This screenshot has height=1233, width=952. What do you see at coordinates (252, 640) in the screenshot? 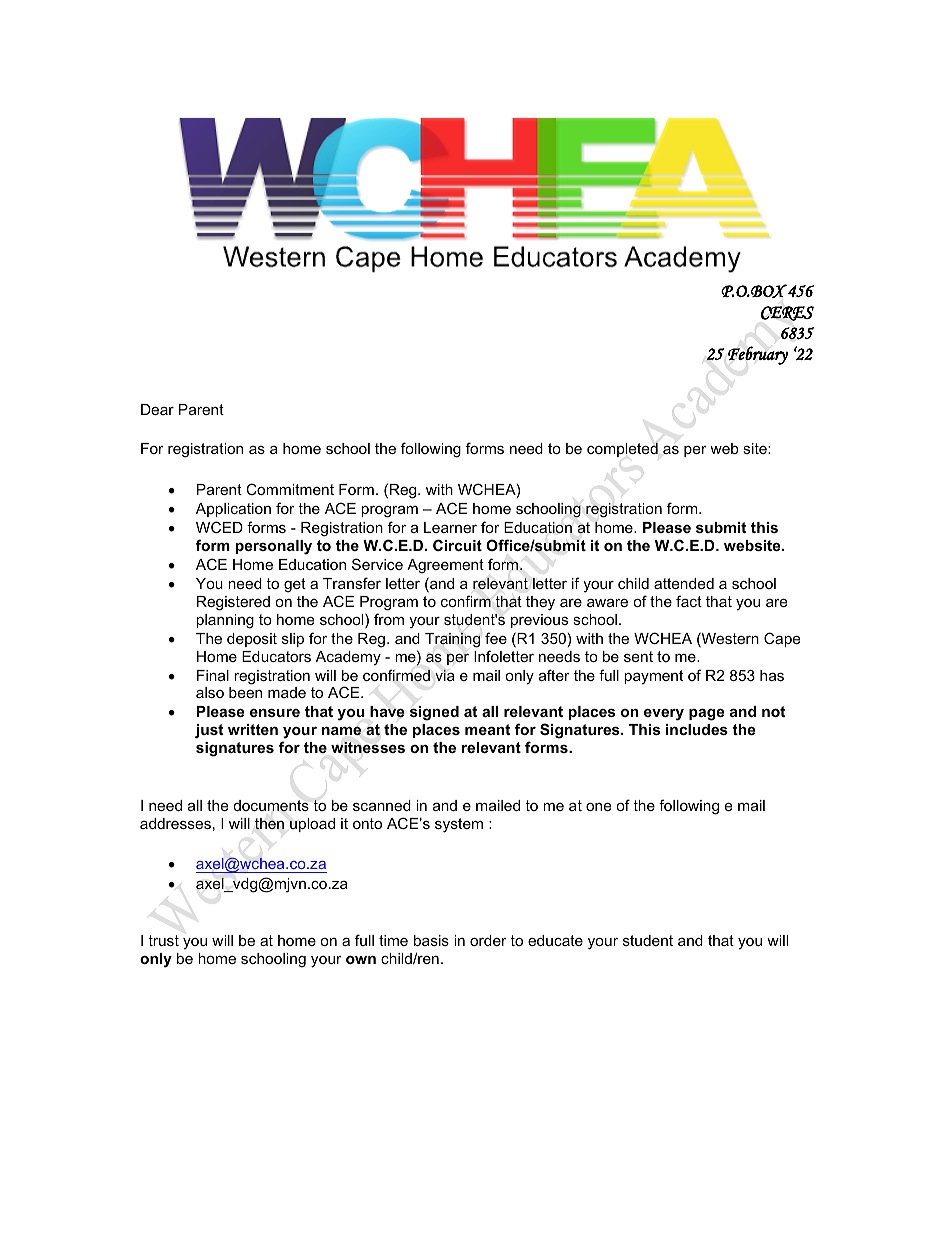
I see `deposit` at bounding box center [252, 640].
